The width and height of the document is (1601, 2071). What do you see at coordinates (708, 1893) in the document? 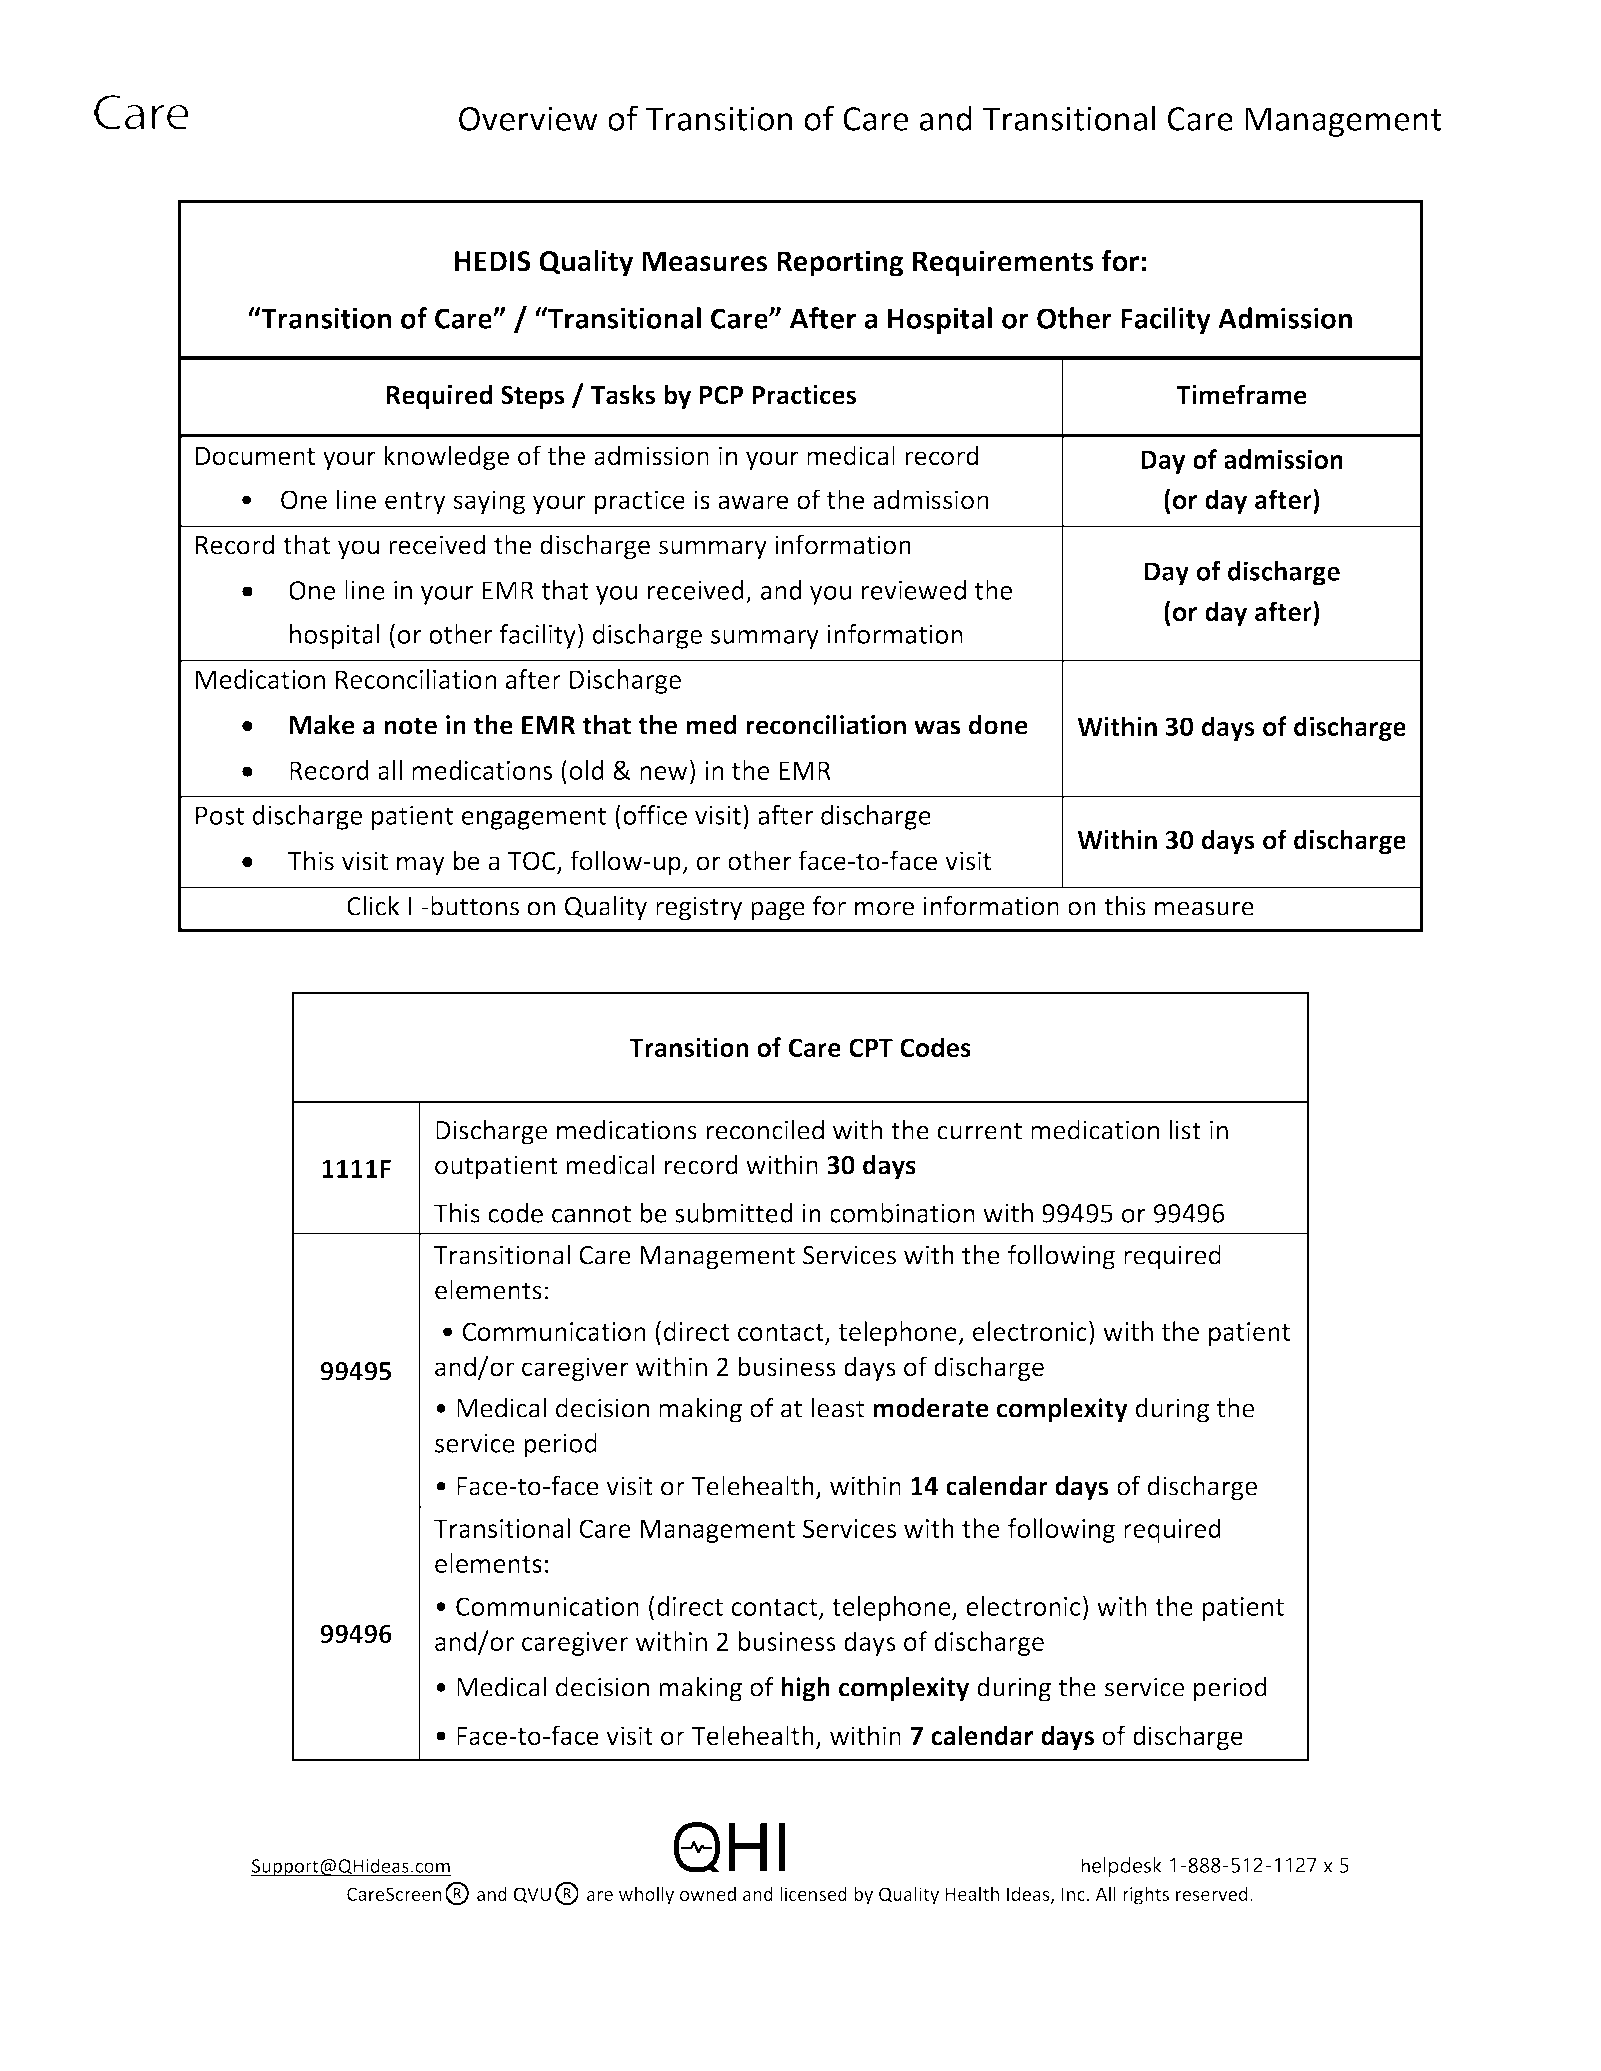
I see `owned` at bounding box center [708, 1893].
